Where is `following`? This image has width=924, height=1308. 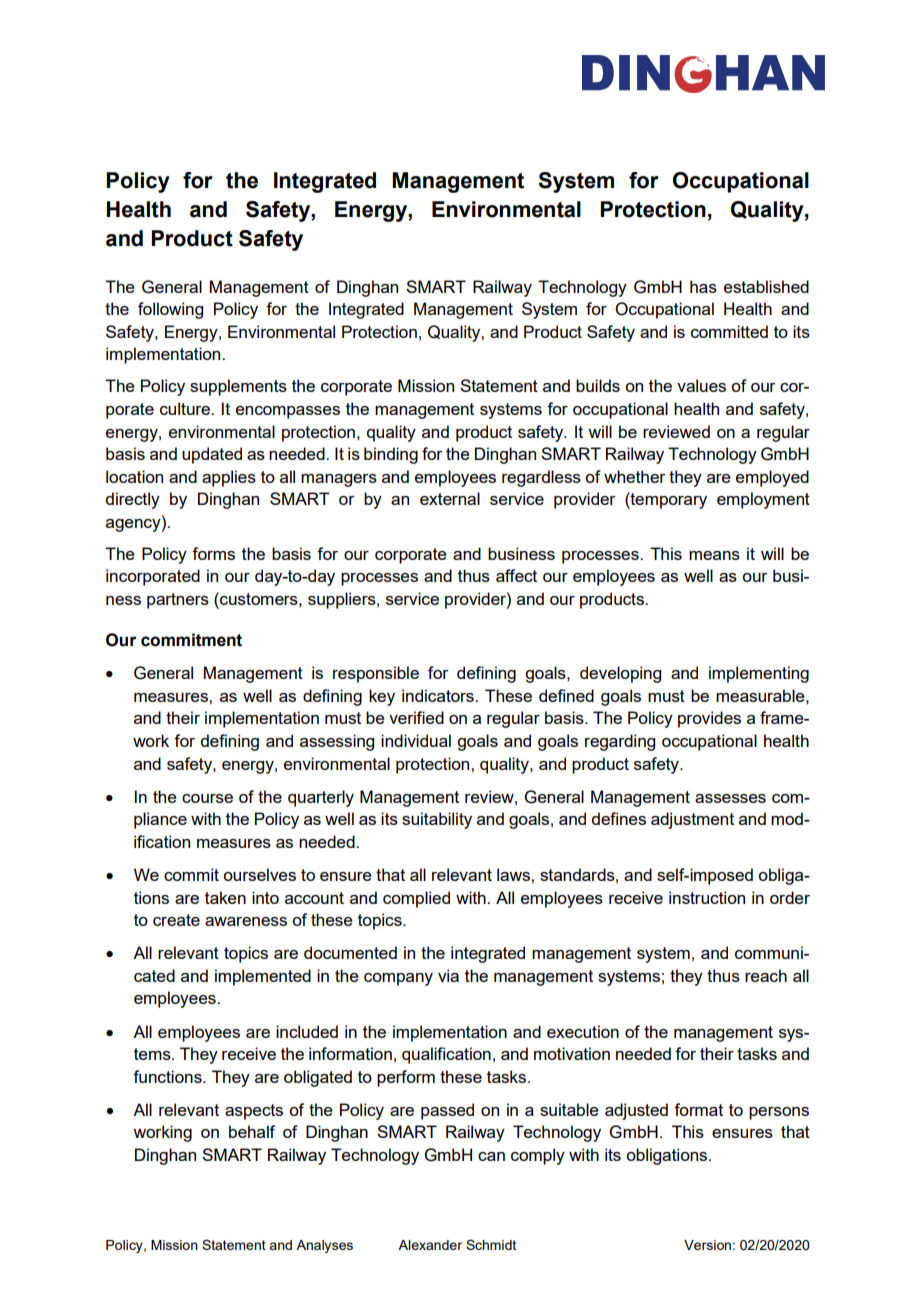
following is located at coordinates (170, 310).
